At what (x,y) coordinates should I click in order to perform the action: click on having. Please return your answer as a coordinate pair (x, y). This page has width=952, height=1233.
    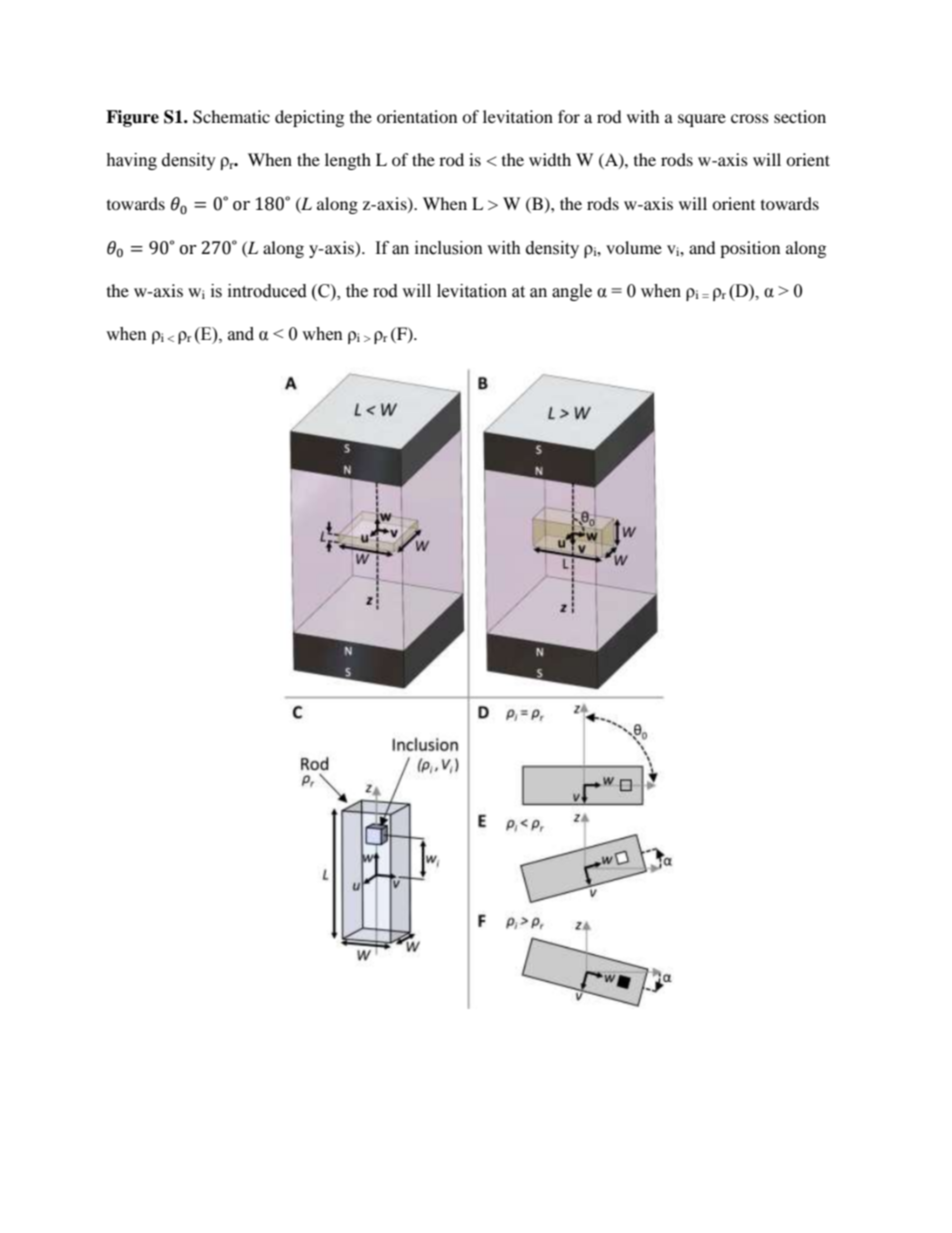
    Looking at the image, I should click on (131, 161).
